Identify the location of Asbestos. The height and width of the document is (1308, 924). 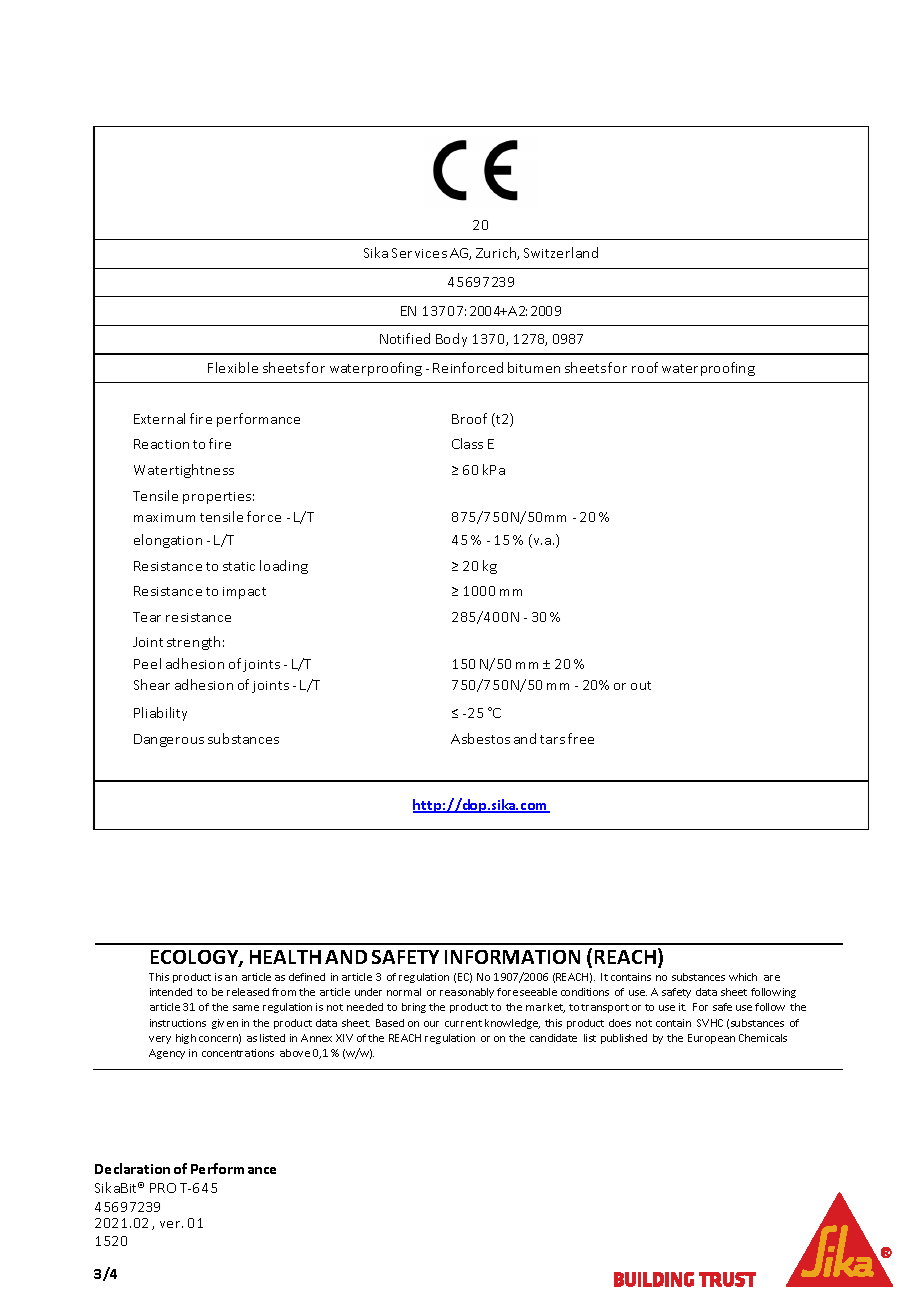
(480, 738).
